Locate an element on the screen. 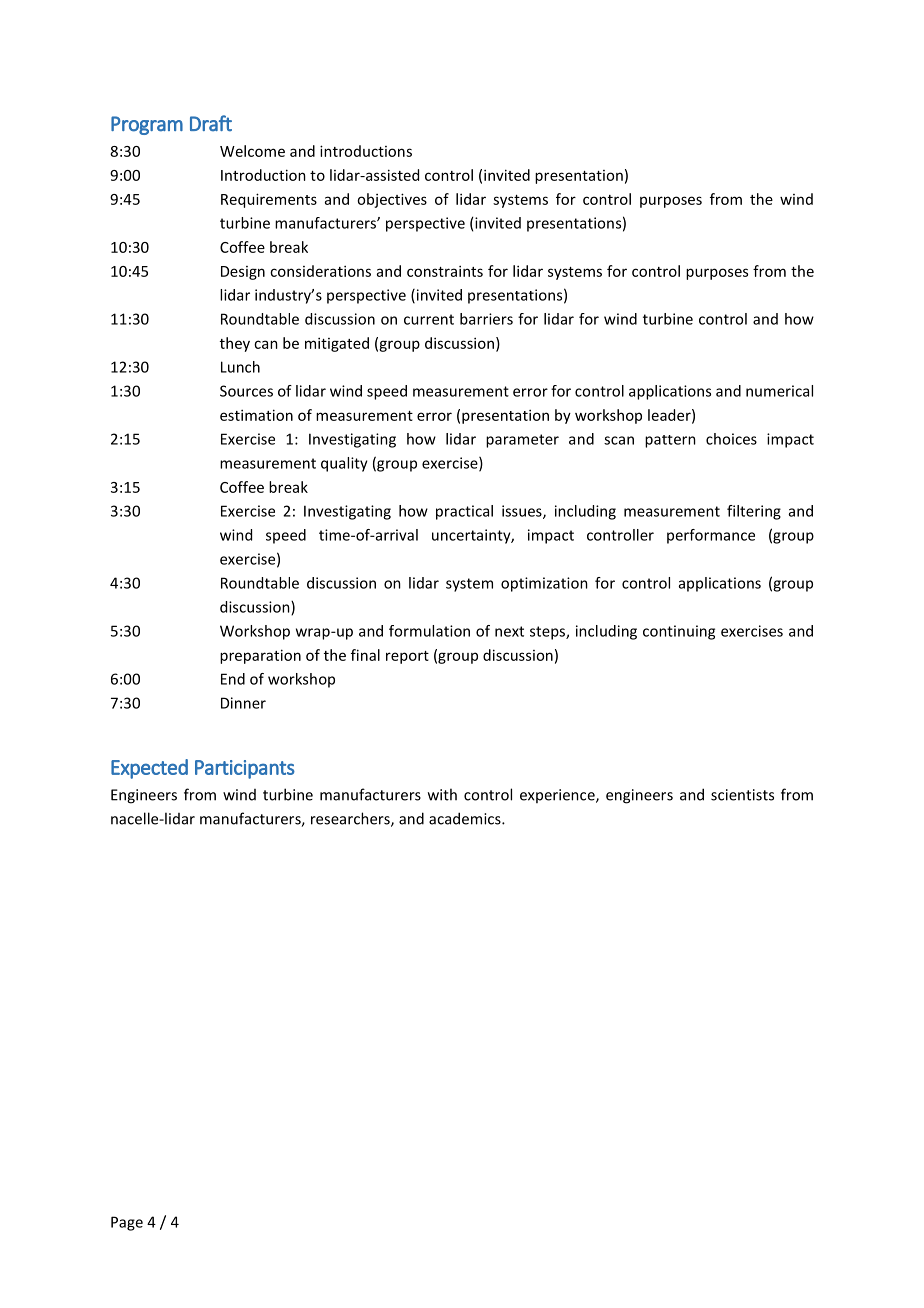 Image resolution: width=924 pixels, height=1308 pixels. barriers is located at coordinates (486, 319).
